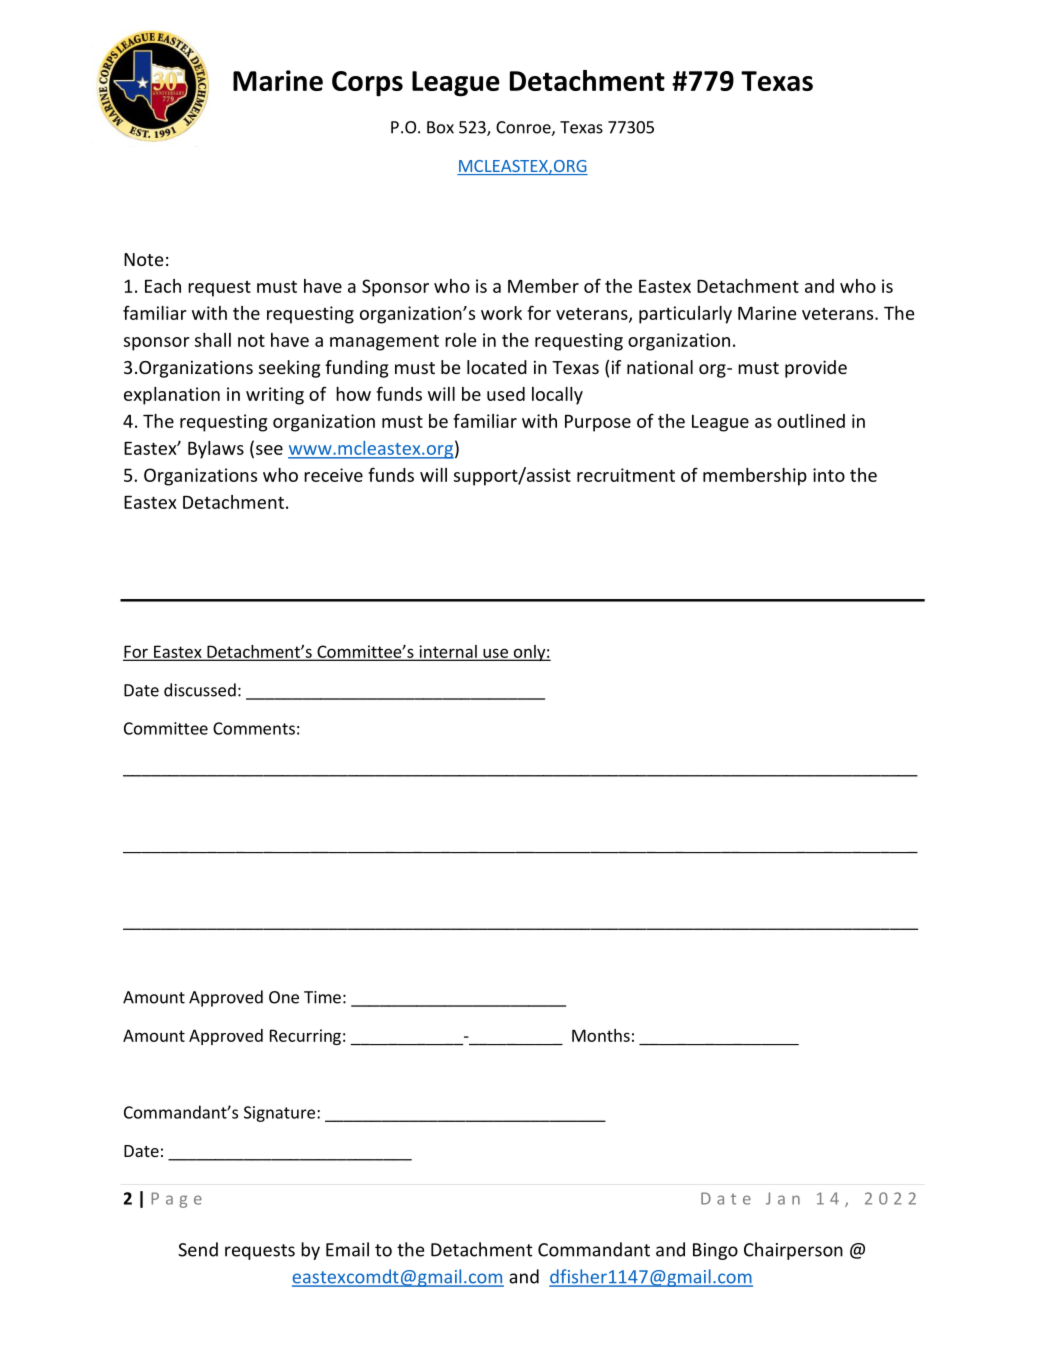 The image size is (1045, 1352). Describe the element at coordinates (601, 1035) in the page. I see `Months` at that location.
